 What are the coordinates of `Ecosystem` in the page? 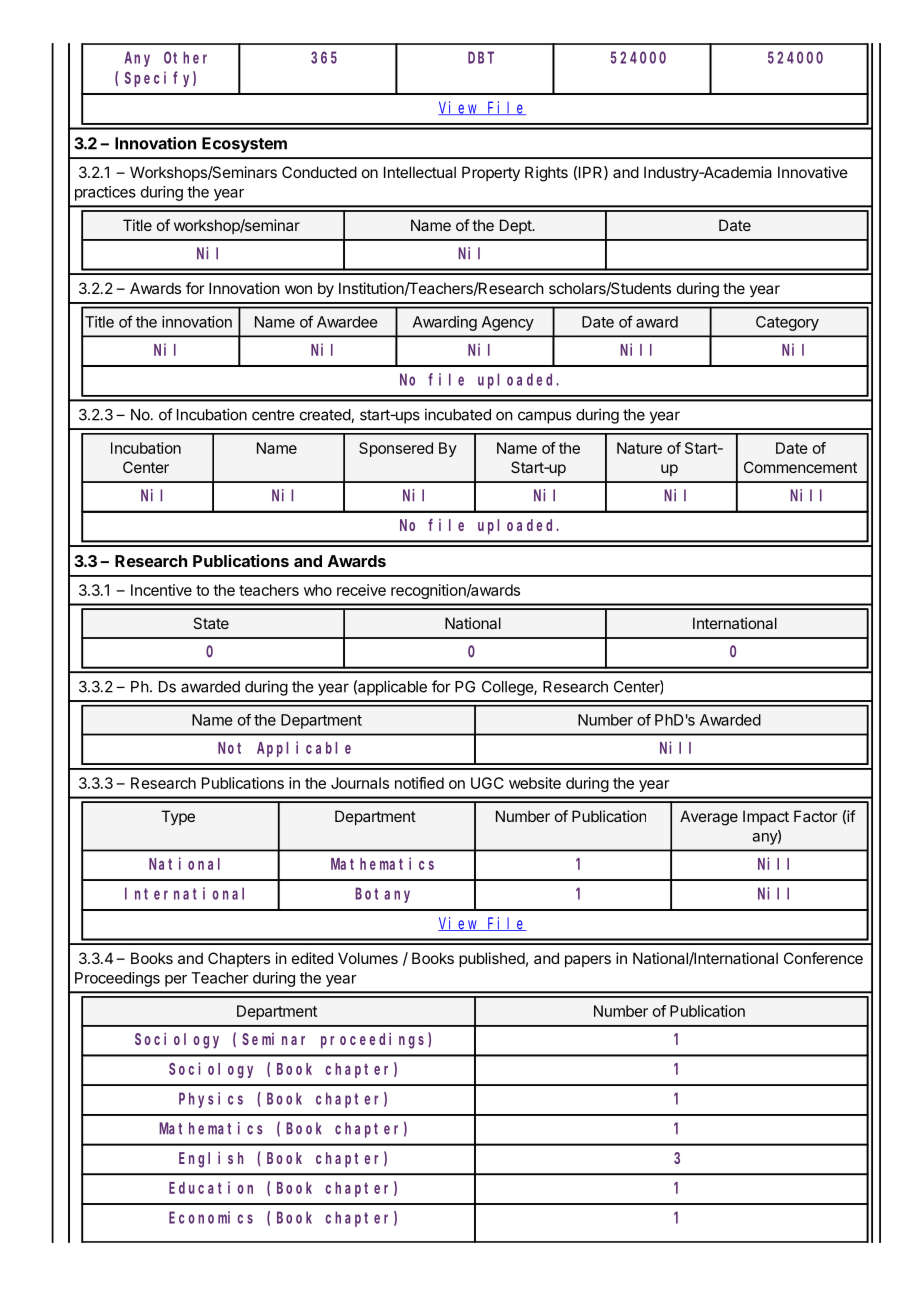 It's located at (244, 145).
